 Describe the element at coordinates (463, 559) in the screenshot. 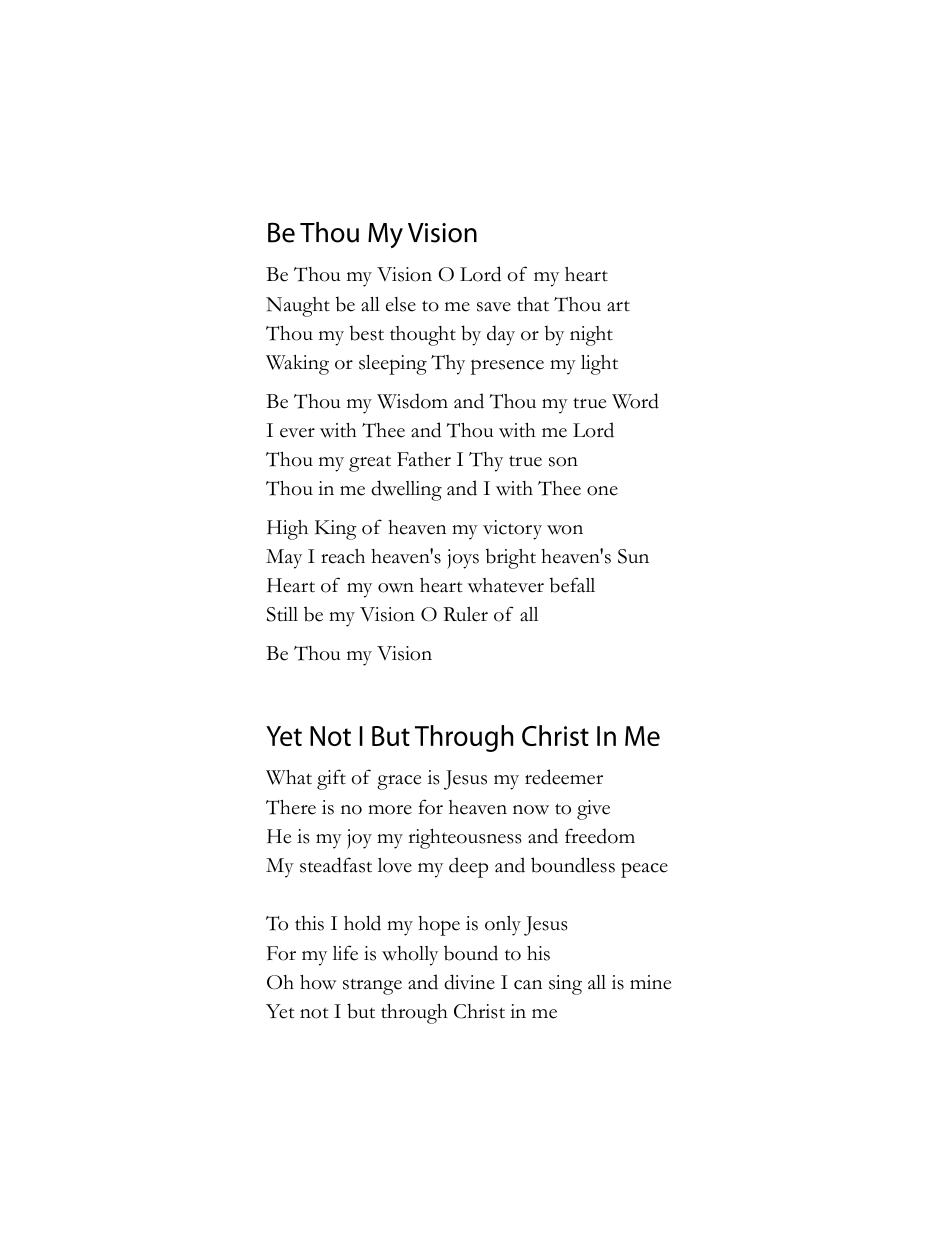

I see `joys` at that location.
